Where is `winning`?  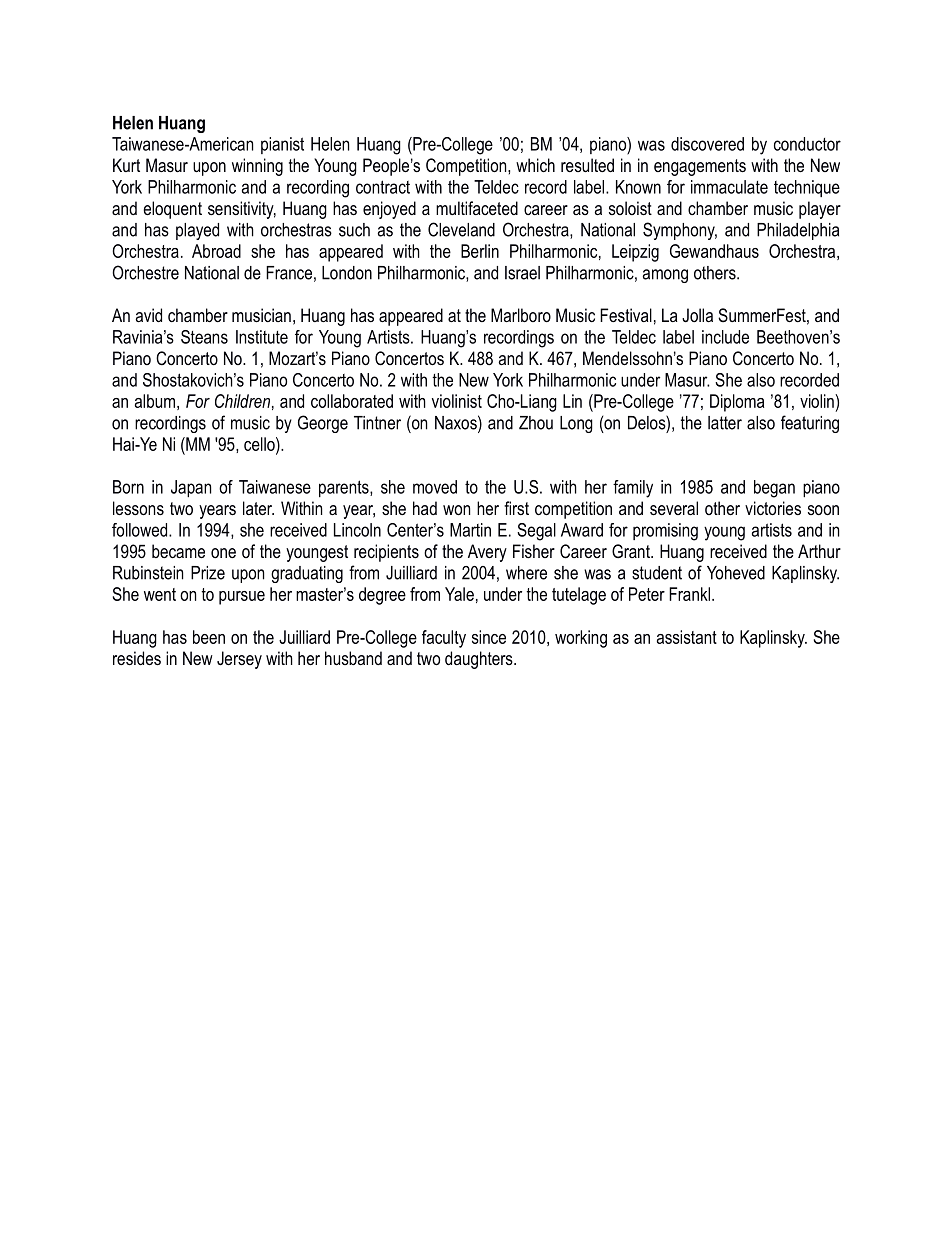
winning is located at coordinates (257, 167).
